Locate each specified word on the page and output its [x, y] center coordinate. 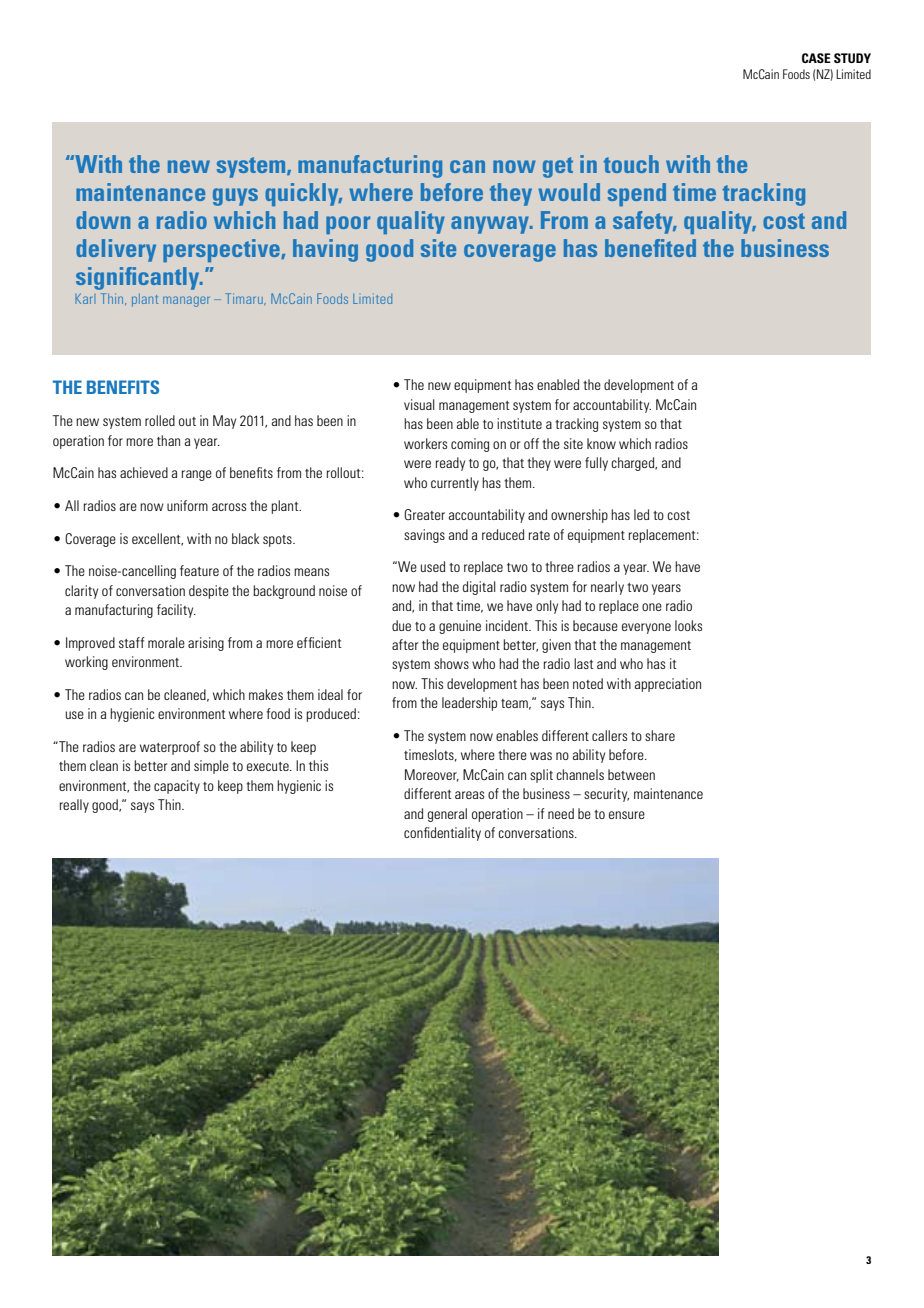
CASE [816, 58]
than [168, 440]
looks [688, 625]
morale [166, 642]
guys [235, 197]
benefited [650, 248]
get [558, 167]
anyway [491, 225]
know [601, 443]
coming [470, 445]
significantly [139, 278]
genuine [460, 627]
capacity [177, 787]
